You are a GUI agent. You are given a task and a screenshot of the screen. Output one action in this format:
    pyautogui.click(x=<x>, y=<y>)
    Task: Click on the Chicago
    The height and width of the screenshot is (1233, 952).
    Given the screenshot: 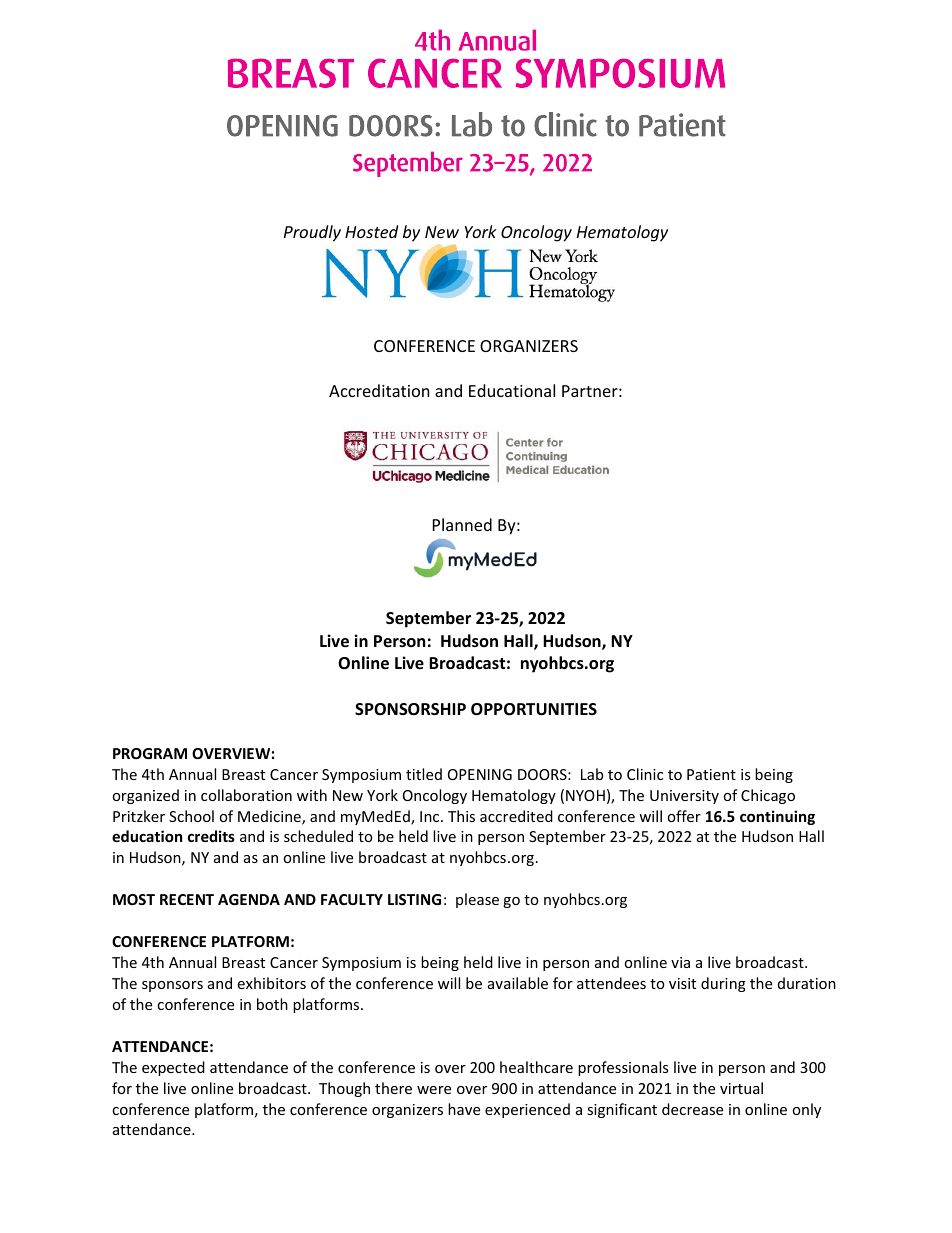 What is the action you would take?
    pyautogui.click(x=768, y=796)
